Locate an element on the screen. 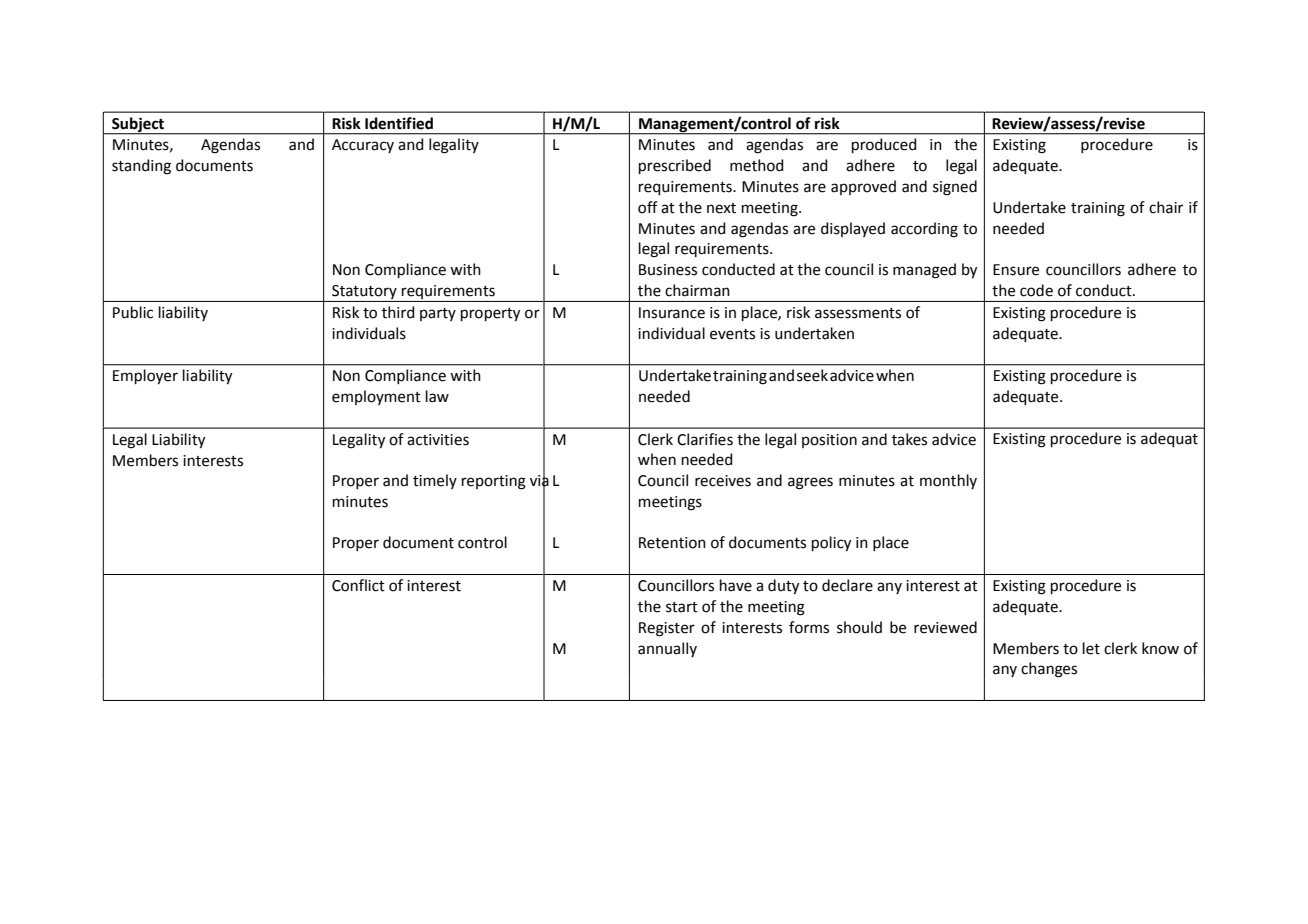 The height and width of the screenshot is (924, 1308). prescribed is located at coordinates (675, 166).
